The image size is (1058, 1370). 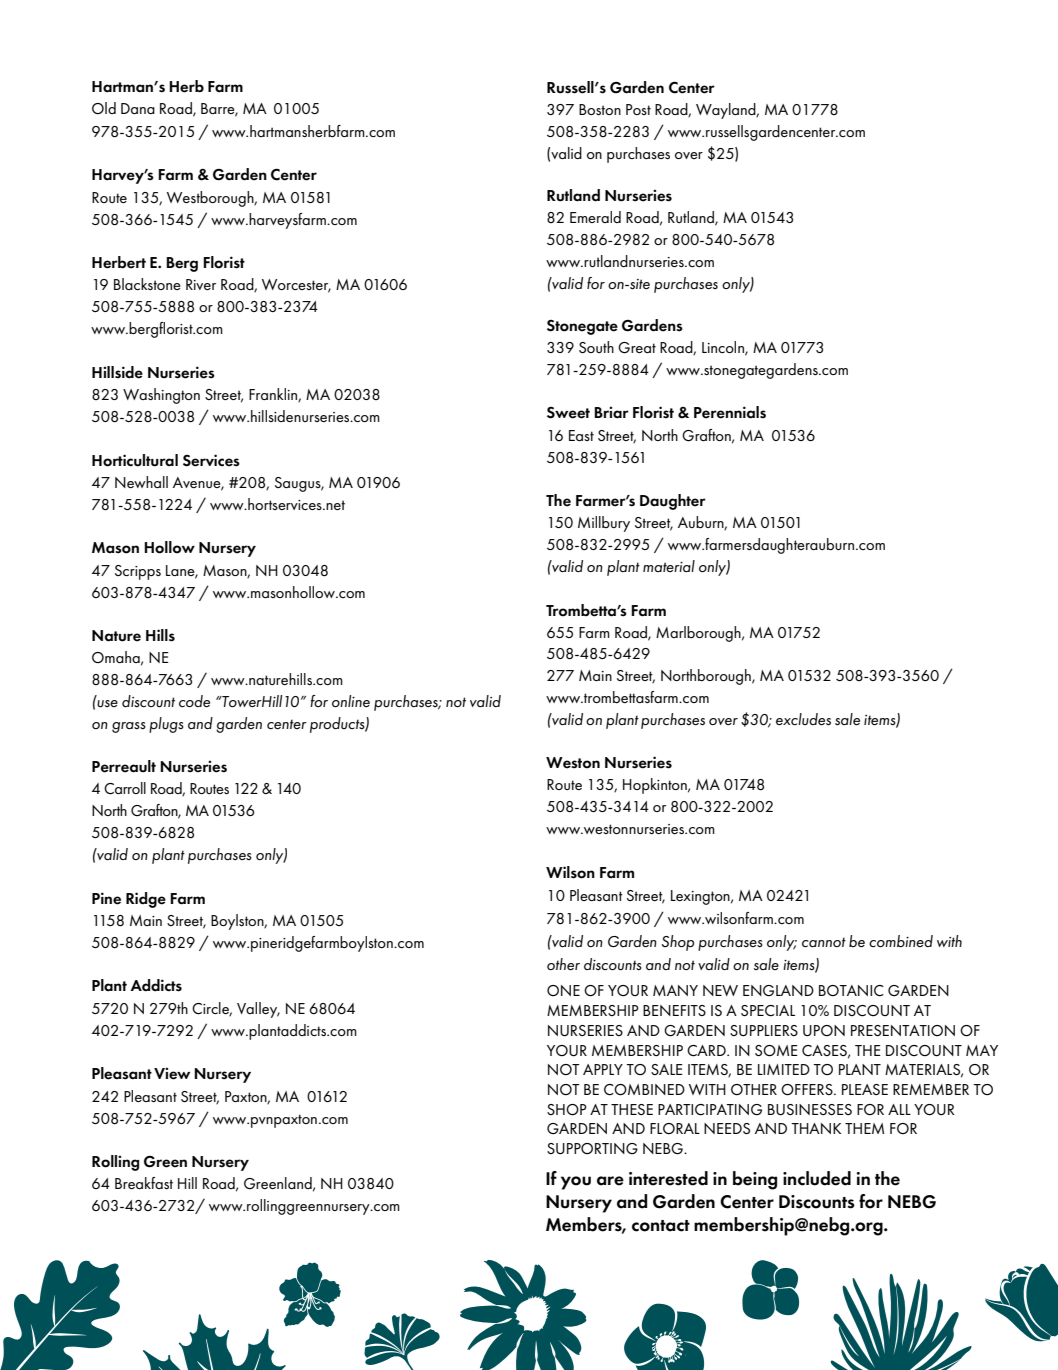 What do you see at coordinates (600, 109) in the screenshot?
I see `Boston` at bounding box center [600, 109].
